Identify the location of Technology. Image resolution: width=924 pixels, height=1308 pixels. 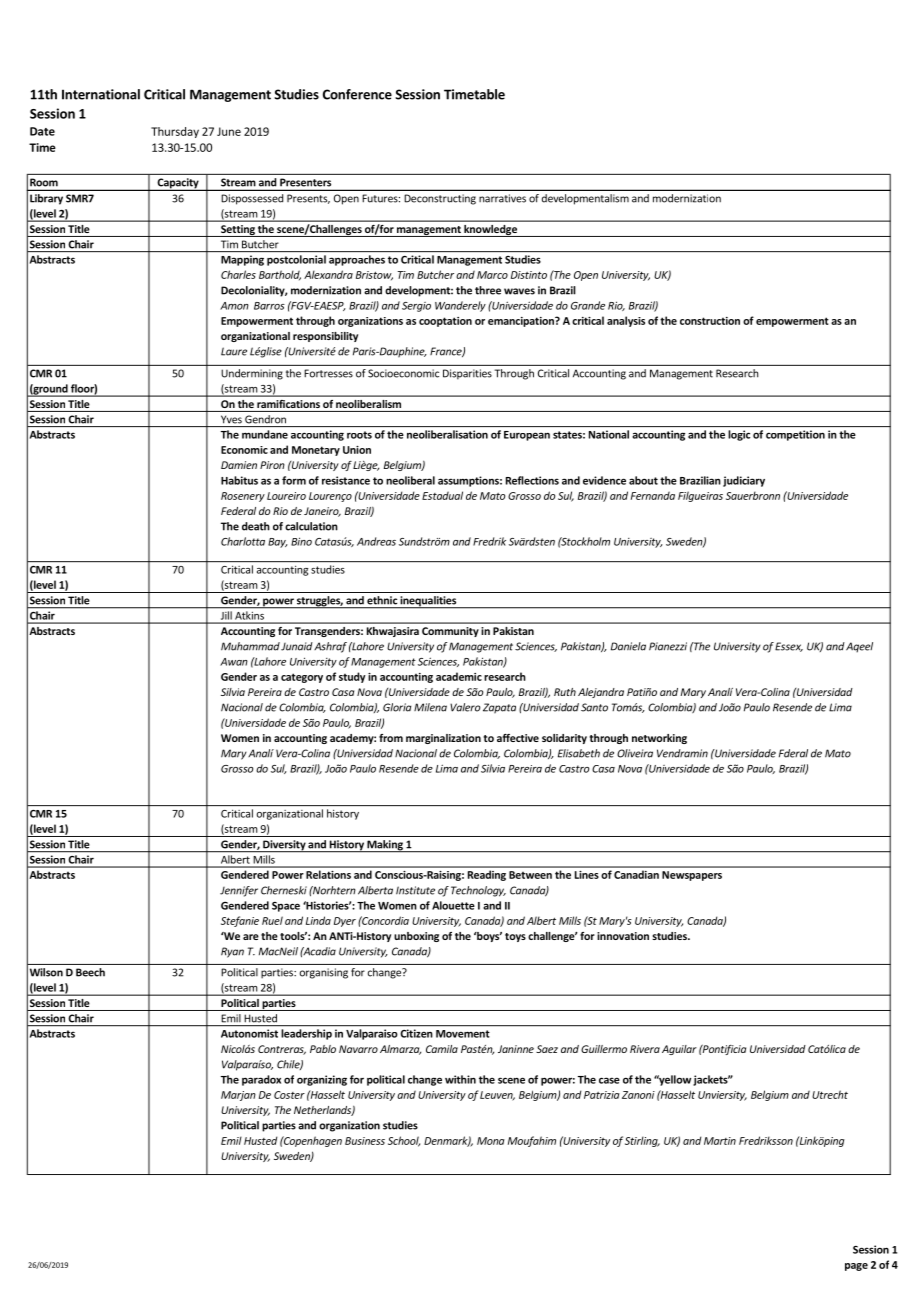
(478, 891).
